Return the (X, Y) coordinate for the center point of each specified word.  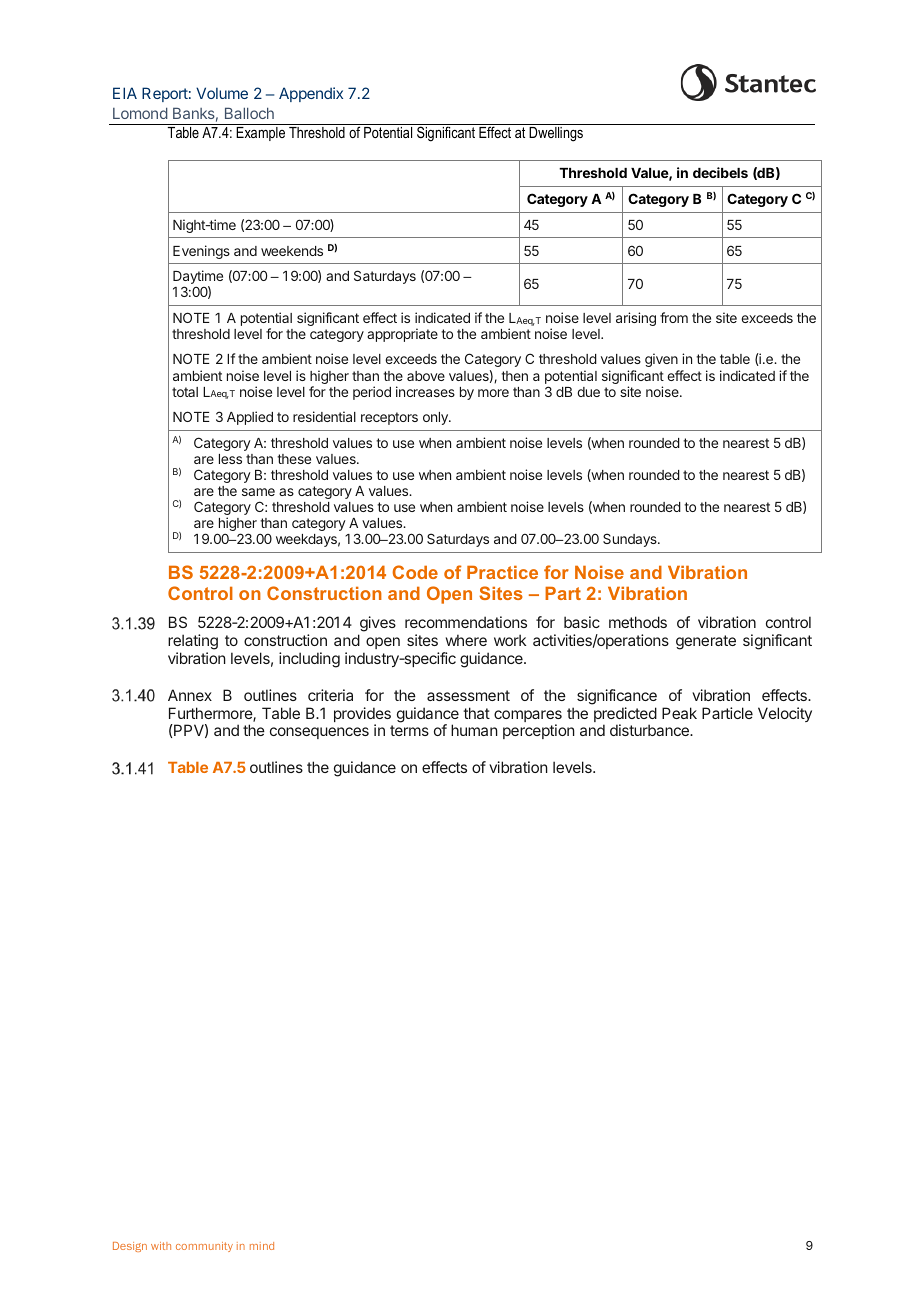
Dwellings (556, 134)
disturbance (650, 730)
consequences (319, 733)
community (204, 1247)
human (474, 730)
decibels (720, 172)
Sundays (631, 540)
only (436, 418)
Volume (222, 93)
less (230, 459)
